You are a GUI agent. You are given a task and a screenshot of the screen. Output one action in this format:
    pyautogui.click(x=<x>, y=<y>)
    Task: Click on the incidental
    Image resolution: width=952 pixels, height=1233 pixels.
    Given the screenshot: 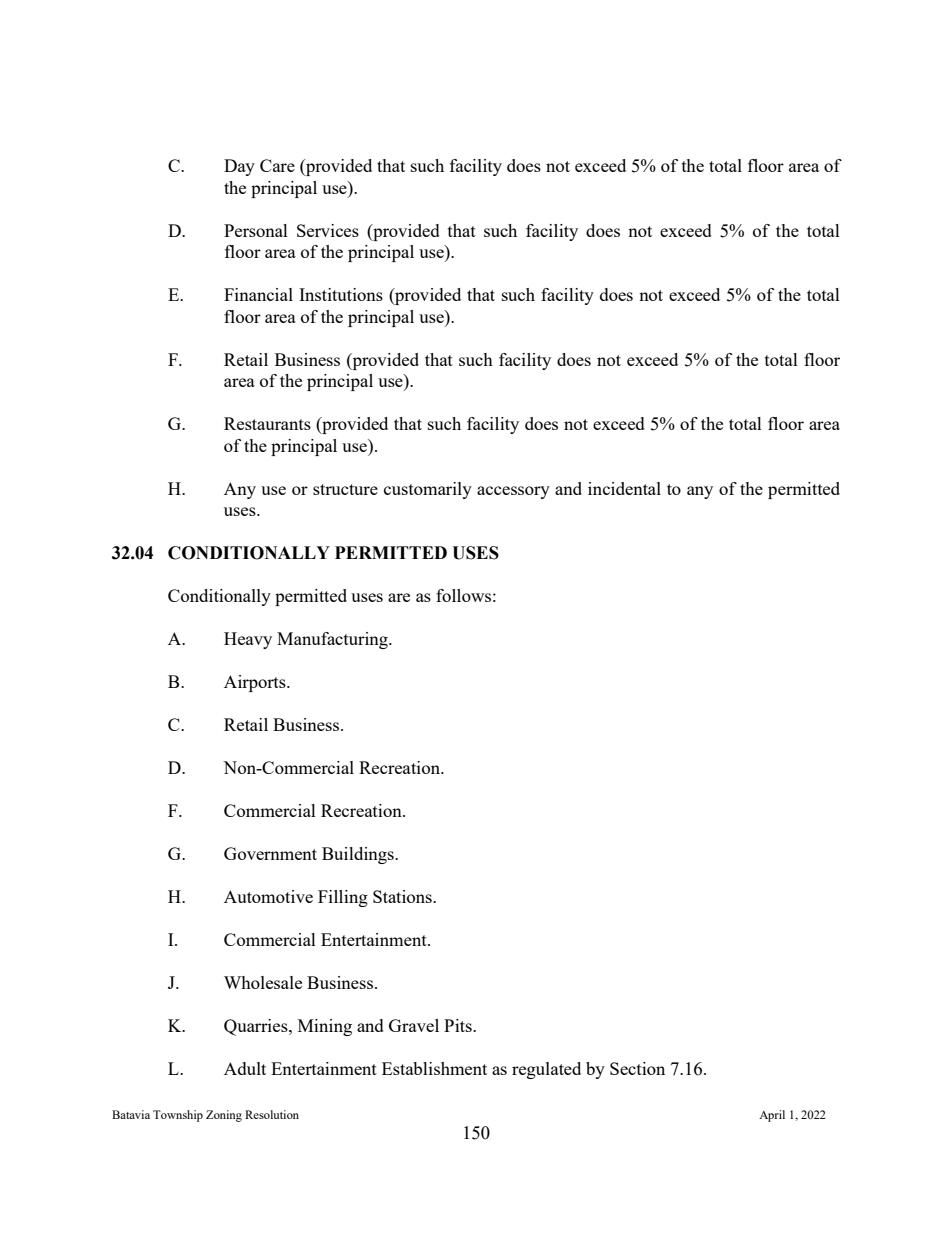 What is the action you would take?
    pyautogui.click(x=624, y=488)
